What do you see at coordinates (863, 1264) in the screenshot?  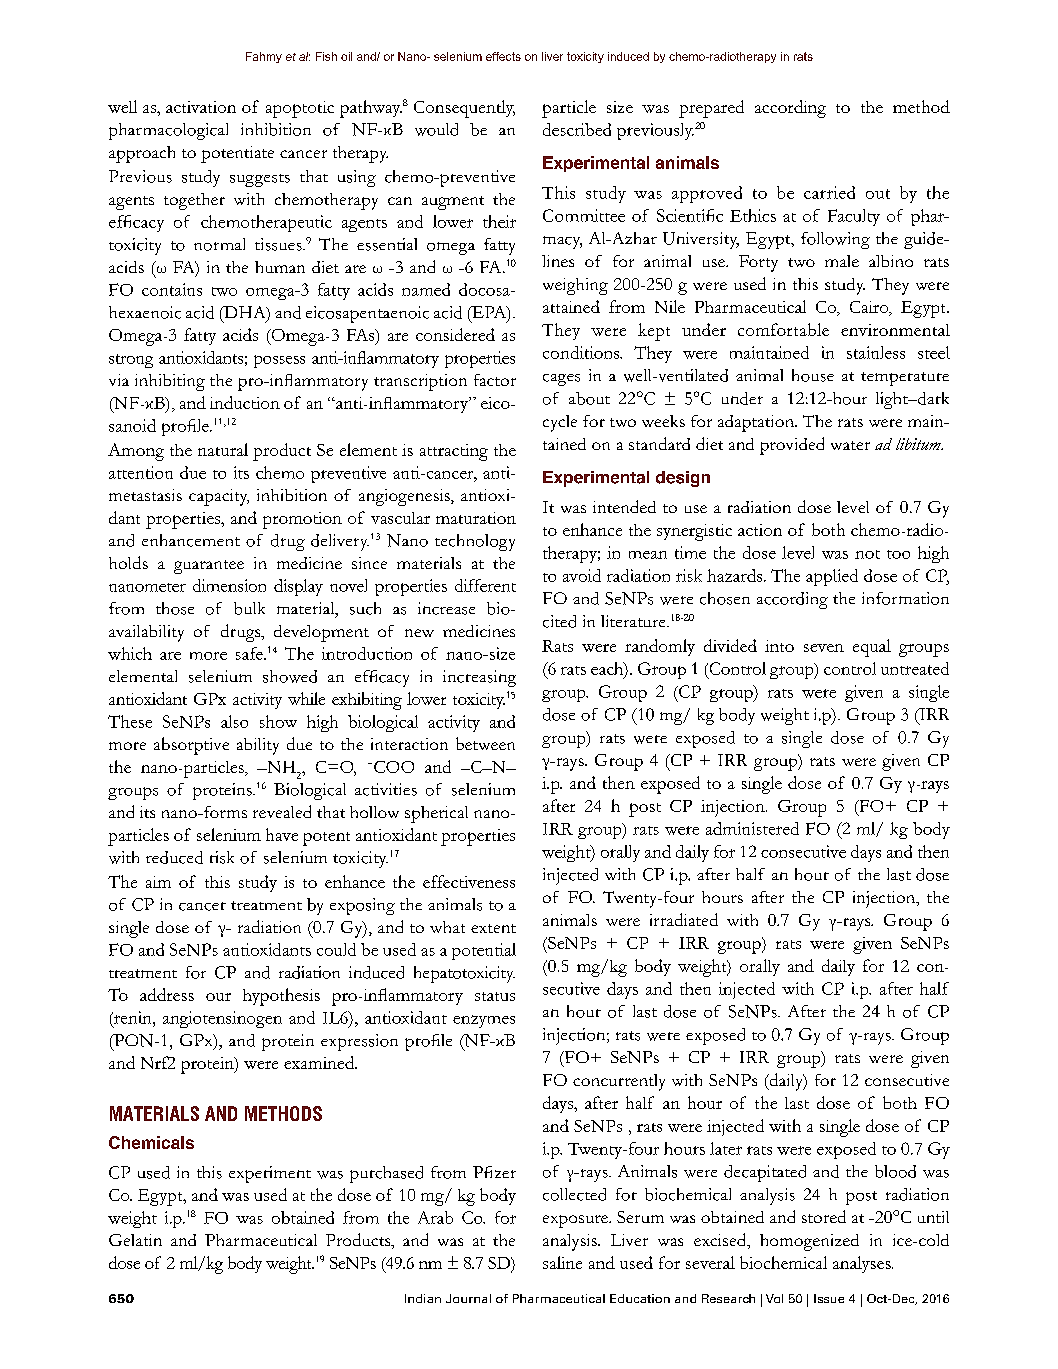 I see `analyses` at bounding box center [863, 1264].
